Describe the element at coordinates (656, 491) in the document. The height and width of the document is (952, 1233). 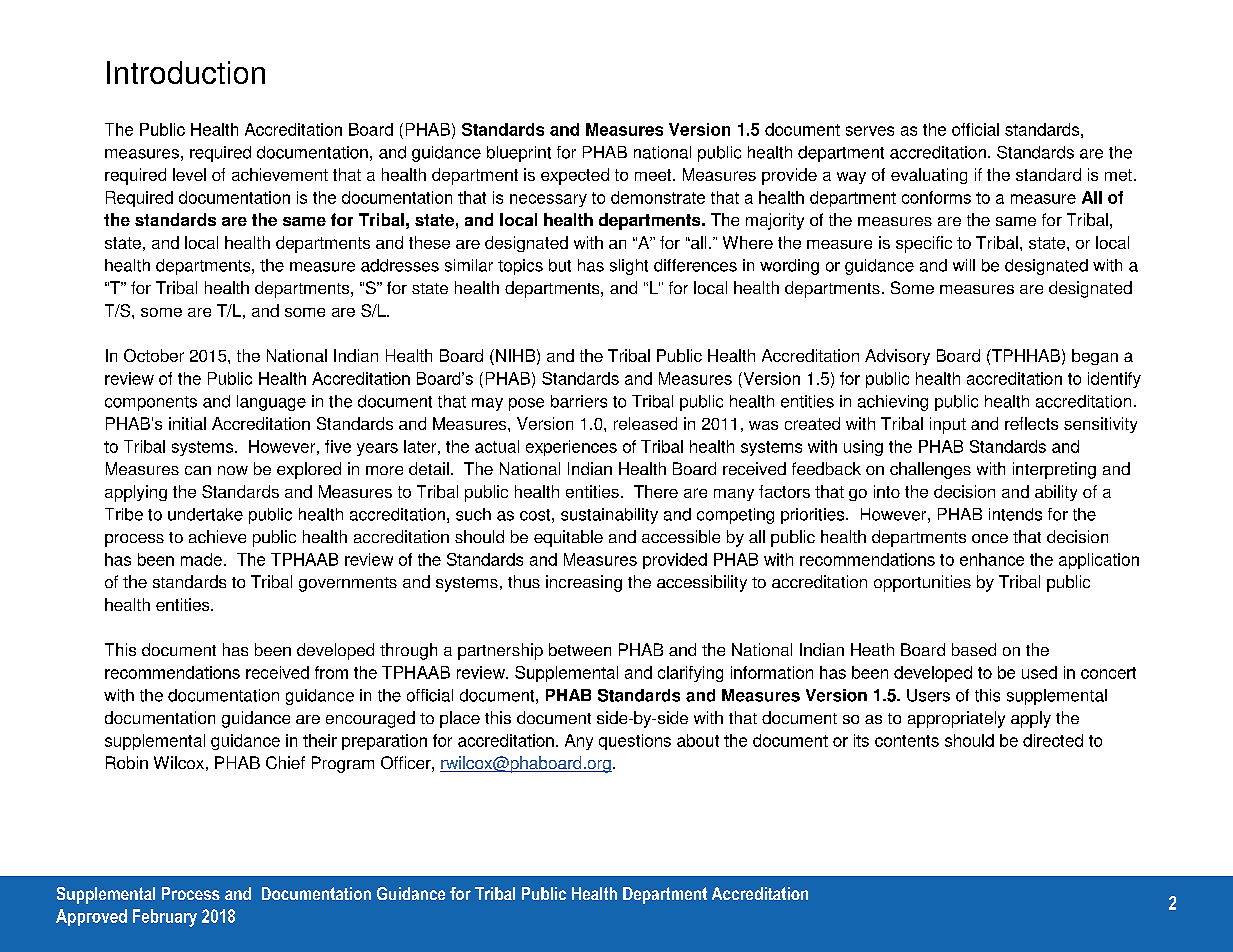
I see `There` at that location.
